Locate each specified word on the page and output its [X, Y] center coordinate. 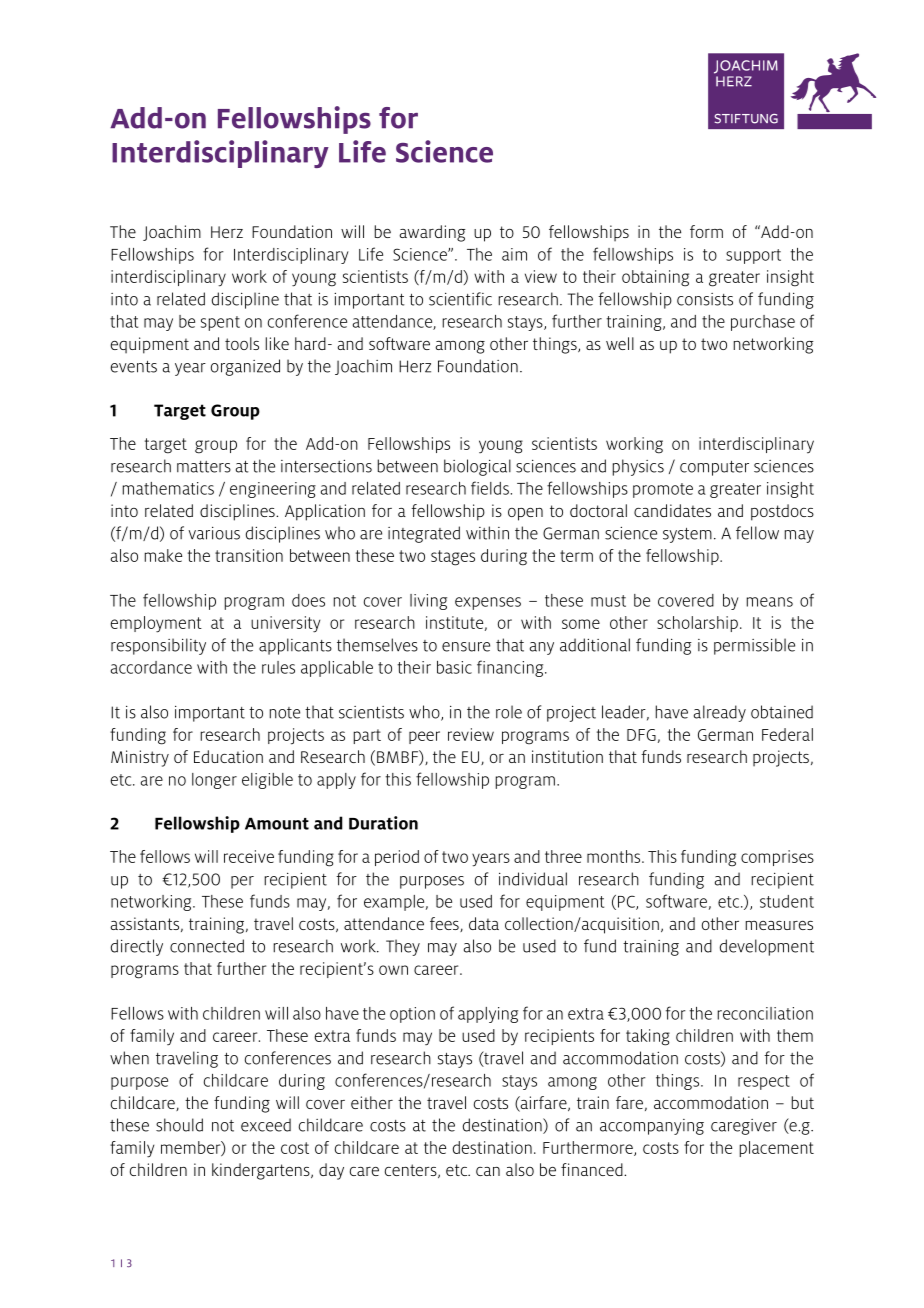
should [179, 1125]
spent [220, 323]
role [509, 712]
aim [514, 254]
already [720, 713]
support [753, 256]
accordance [151, 667]
